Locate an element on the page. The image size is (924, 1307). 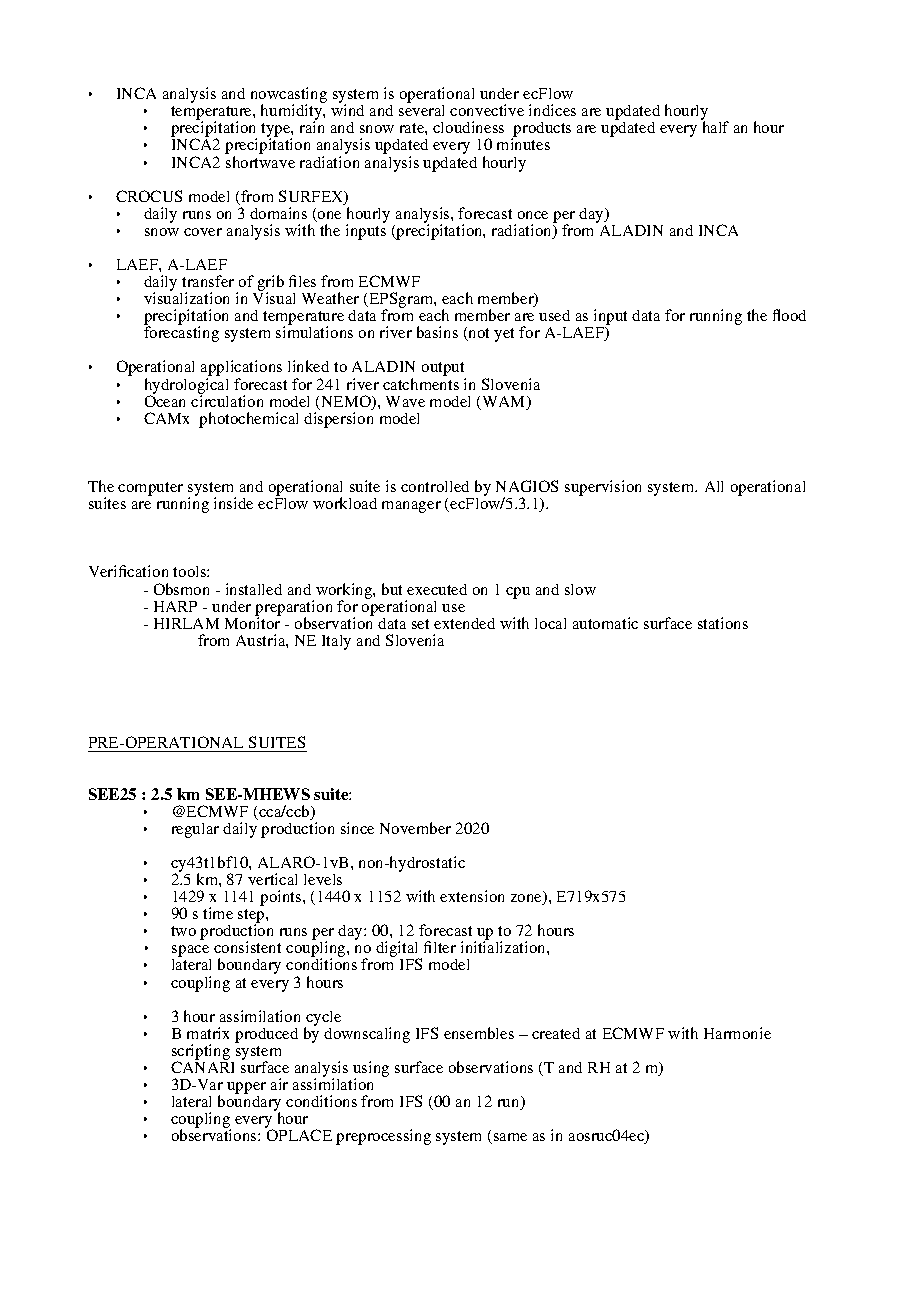
cloudiness is located at coordinates (468, 127).
